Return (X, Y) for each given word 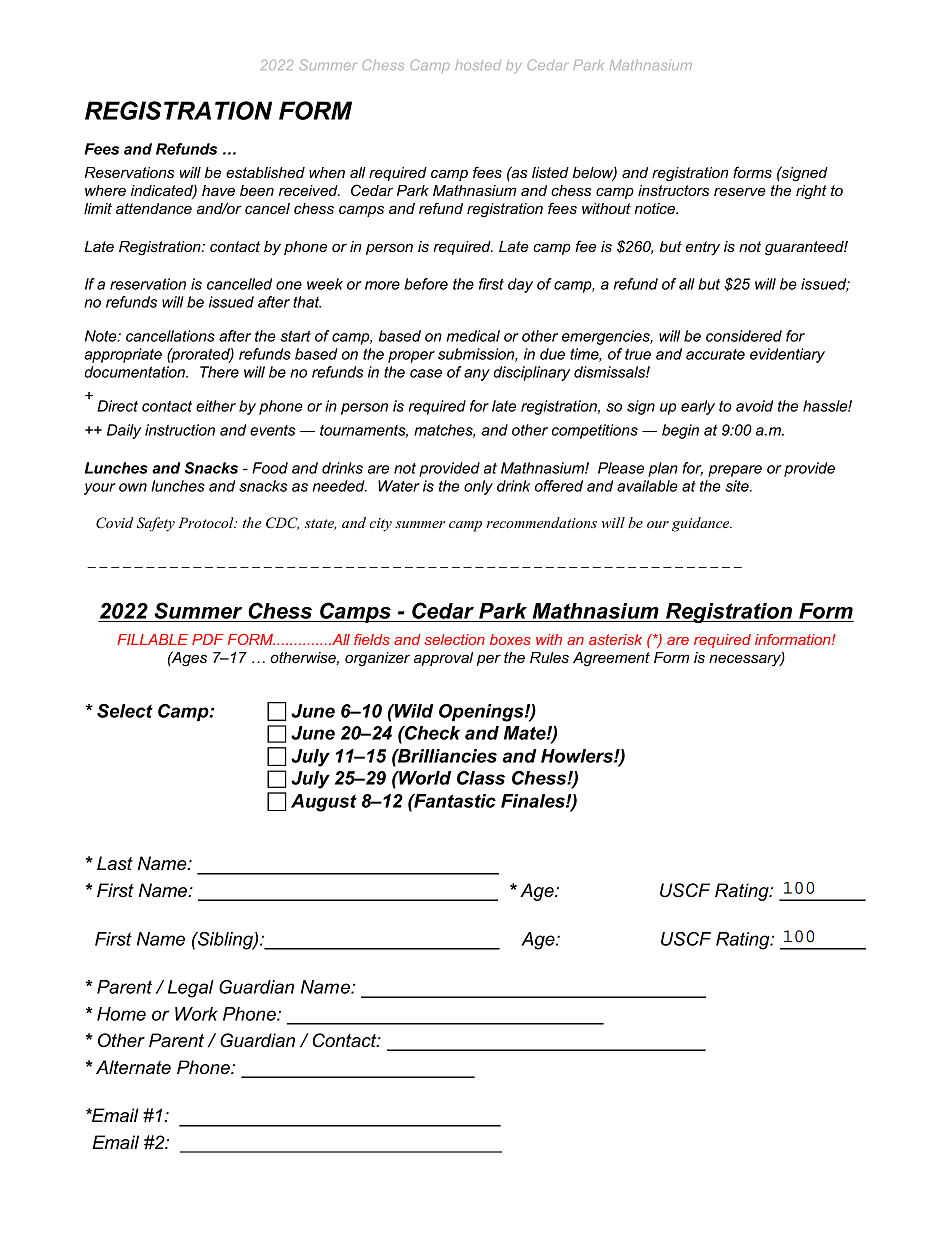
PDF (207, 639)
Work (196, 1014)
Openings (482, 713)
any (477, 375)
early (698, 407)
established (265, 172)
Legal (191, 989)
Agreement (611, 659)
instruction (180, 430)
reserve (740, 191)
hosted (478, 65)
